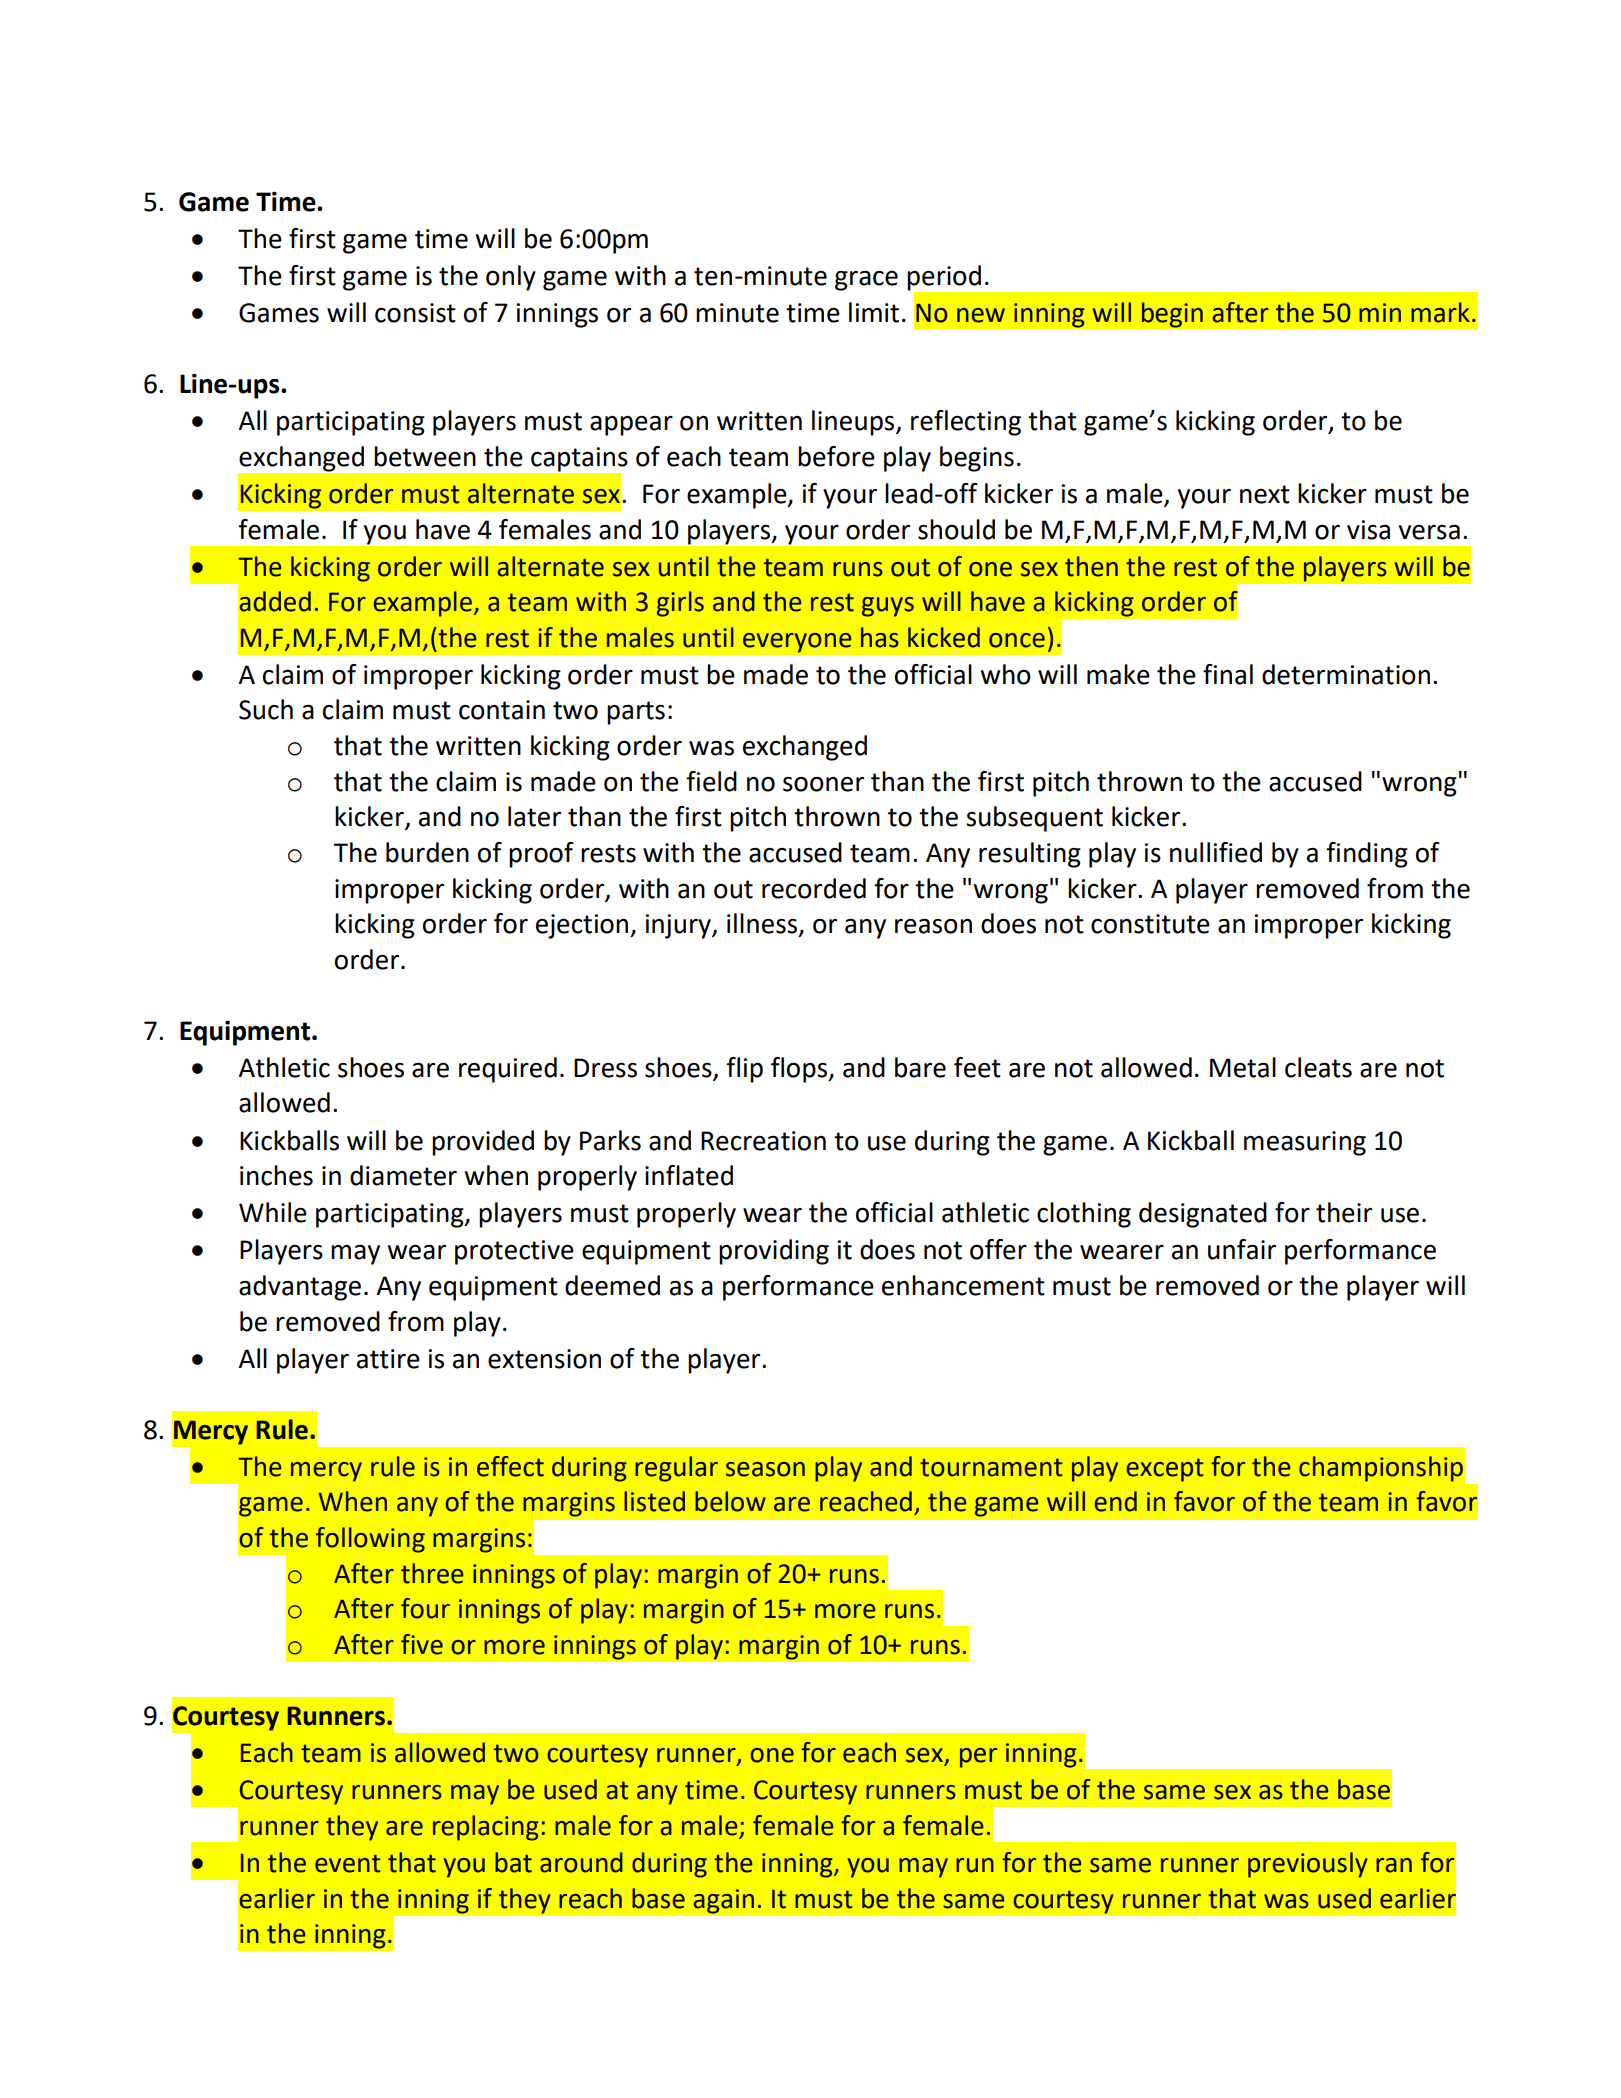 This screenshot has height=2098, width=1621. I want to click on event, so click(348, 1863).
